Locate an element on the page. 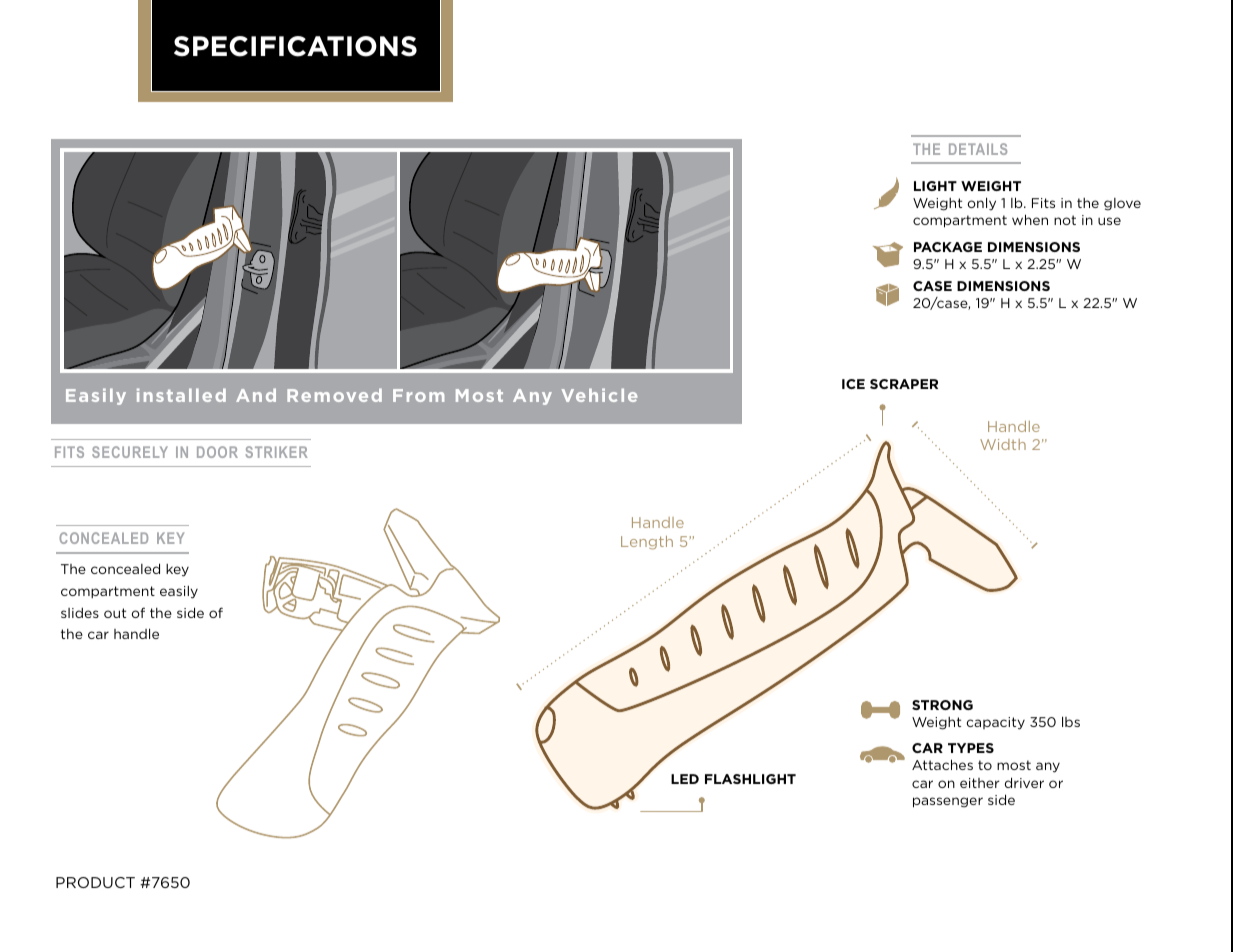 The height and width of the document is (952, 1233). SPECIFICATIONS is located at coordinates (295, 46).
